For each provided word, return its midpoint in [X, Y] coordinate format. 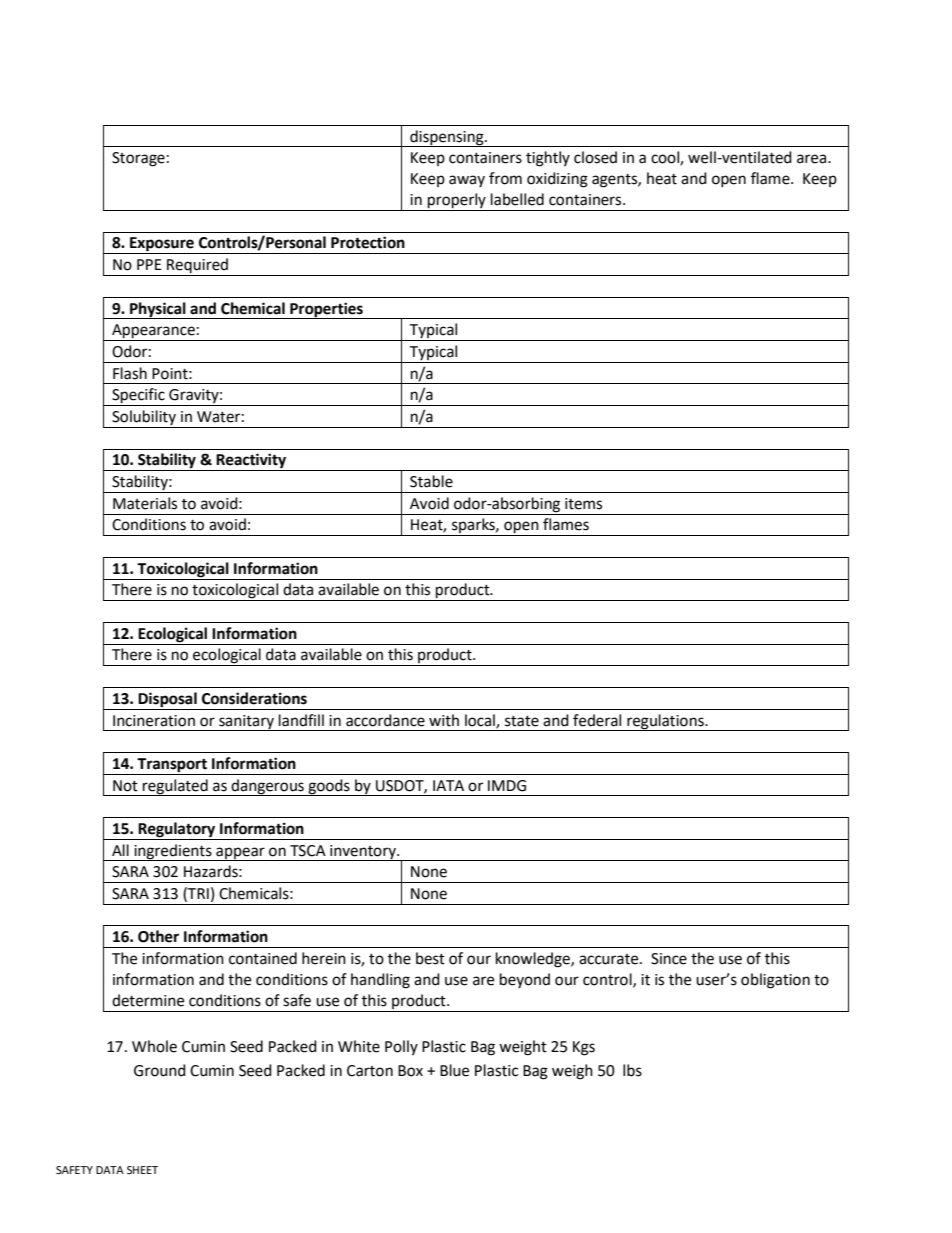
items [583, 504]
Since [669, 959]
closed [595, 157]
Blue [454, 1070]
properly [457, 202]
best [430, 958]
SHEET [142, 1170]
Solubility [144, 419]
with [444, 720]
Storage [138, 159]
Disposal [167, 700]
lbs [632, 1070]
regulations [665, 722]
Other [158, 936]
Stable [431, 481]
